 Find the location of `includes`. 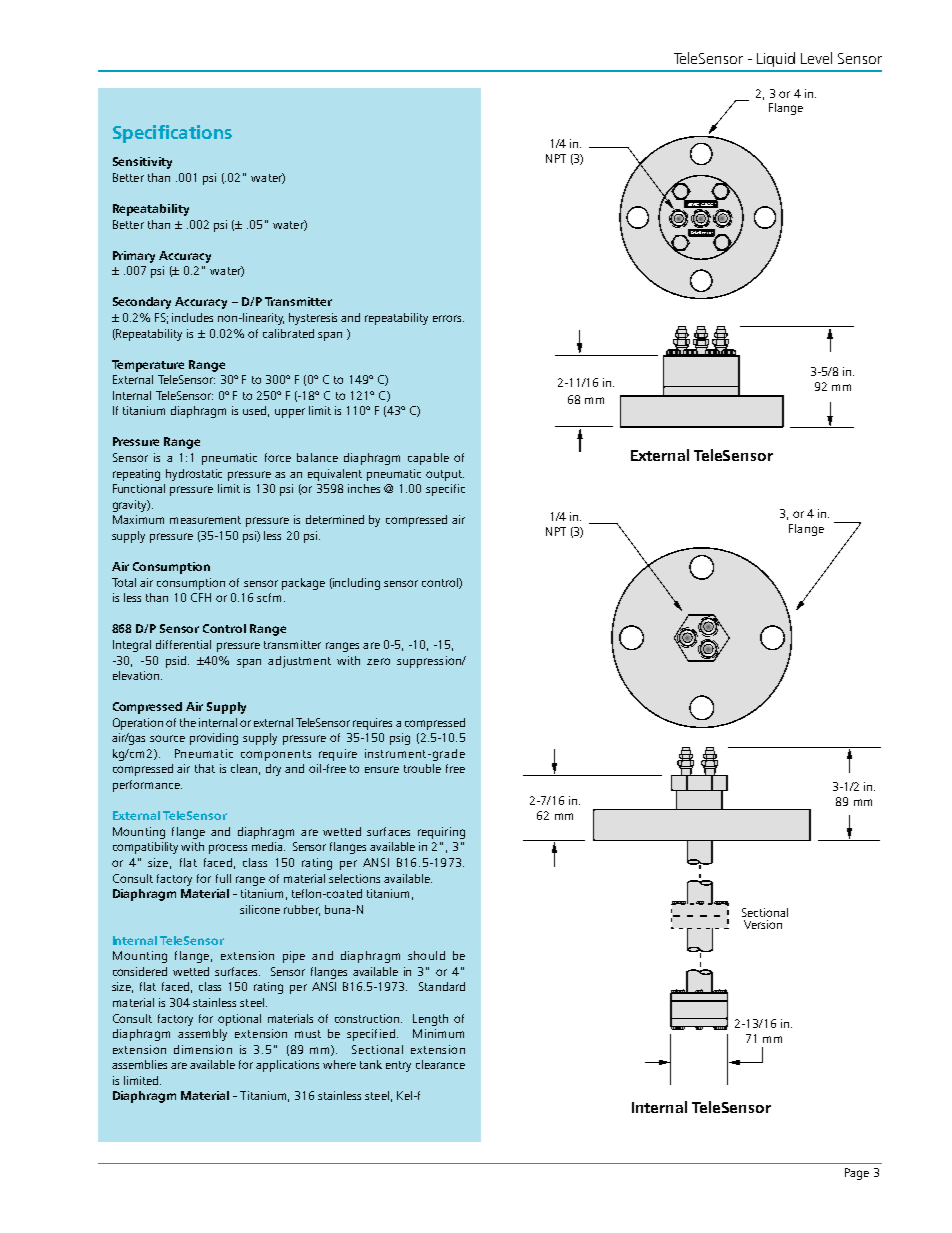

includes is located at coordinates (192, 317).
